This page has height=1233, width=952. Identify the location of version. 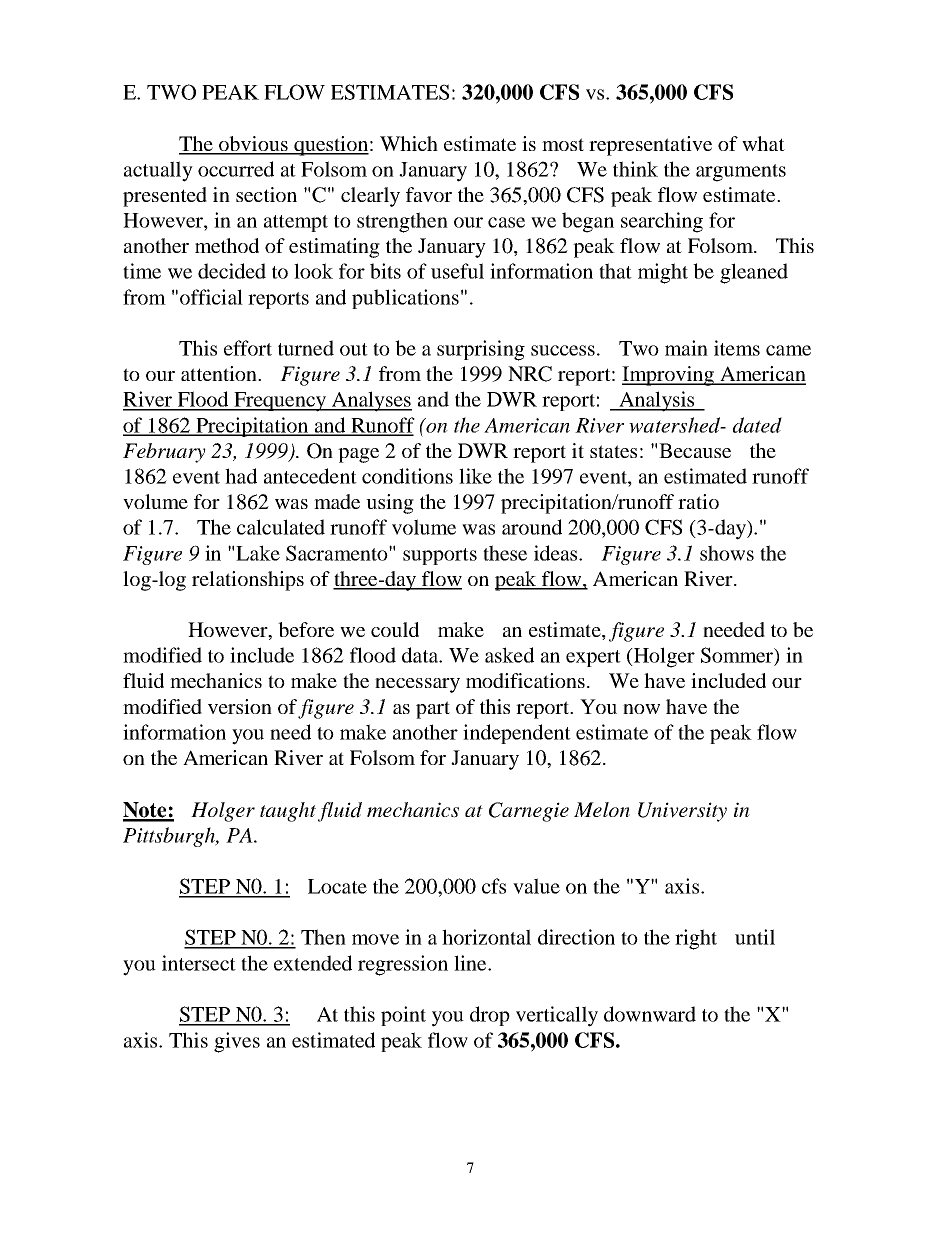
(240, 706).
